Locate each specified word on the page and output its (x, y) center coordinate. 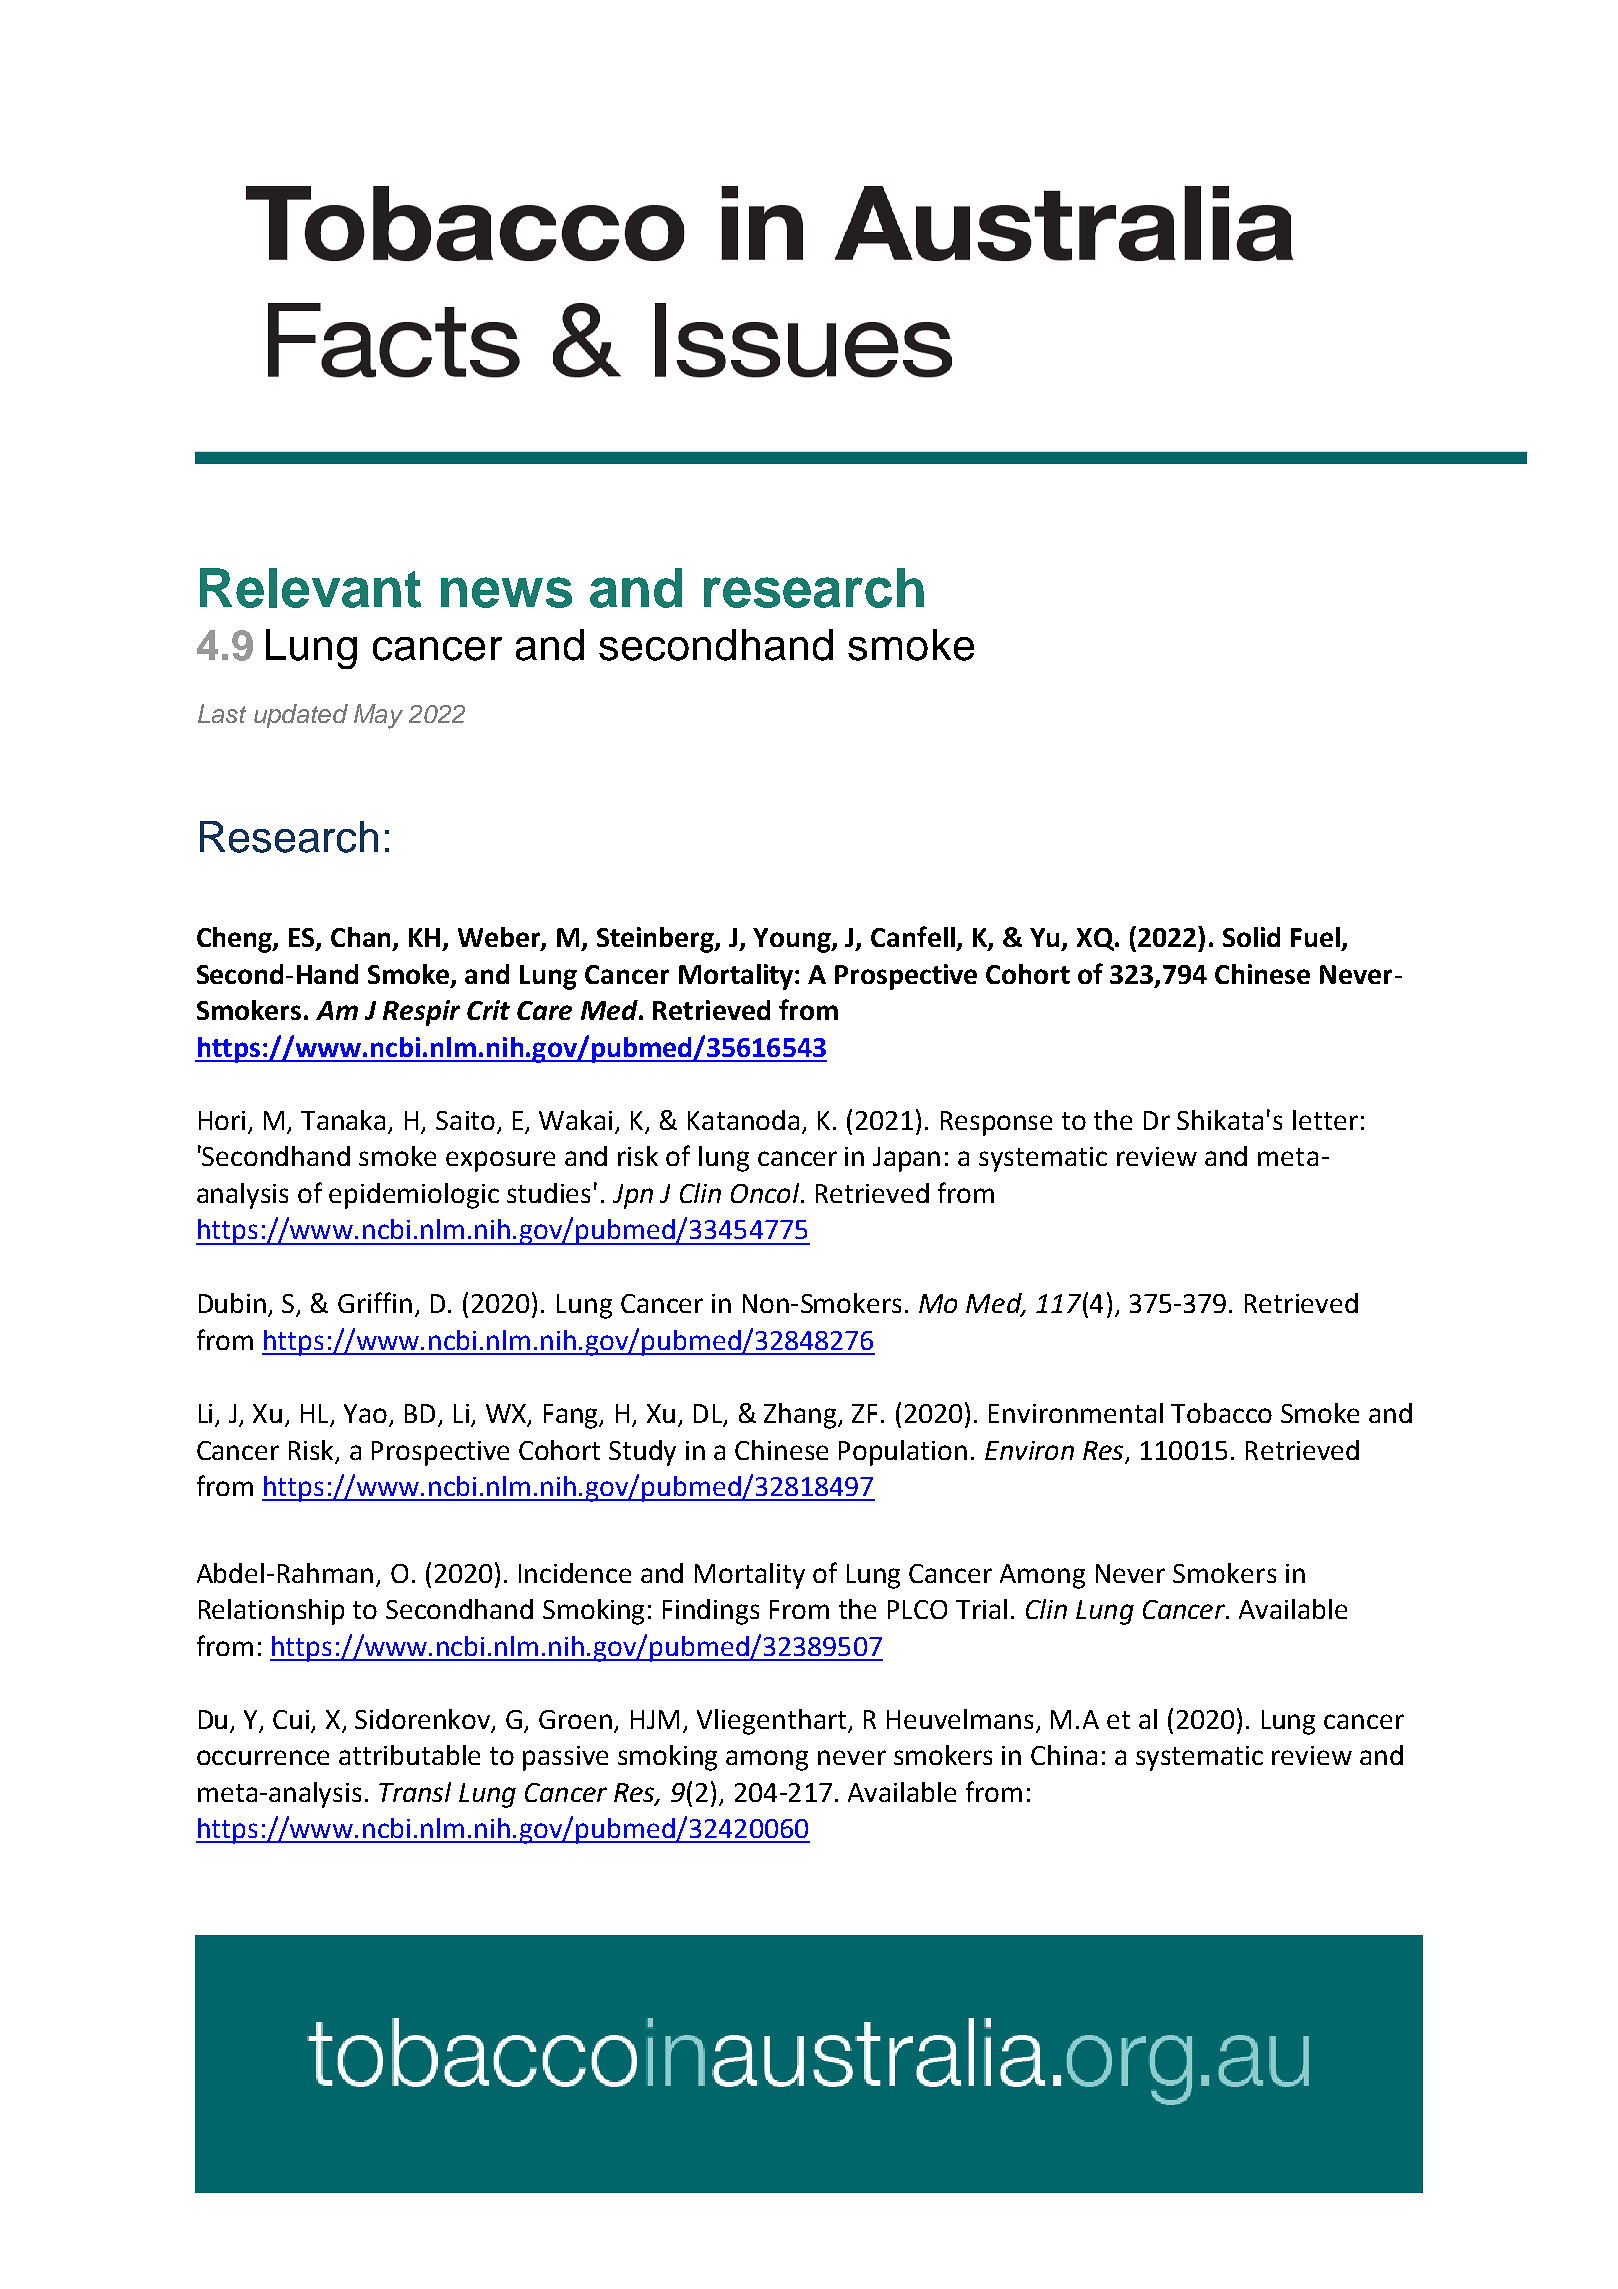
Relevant (310, 588)
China (1064, 1755)
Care (544, 1010)
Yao (367, 1415)
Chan (362, 938)
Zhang (802, 1416)
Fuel (1315, 937)
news (506, 592)
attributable (409, 1755)
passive (565, 1758)
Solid (1251, 937)
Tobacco (1221, 1413)
